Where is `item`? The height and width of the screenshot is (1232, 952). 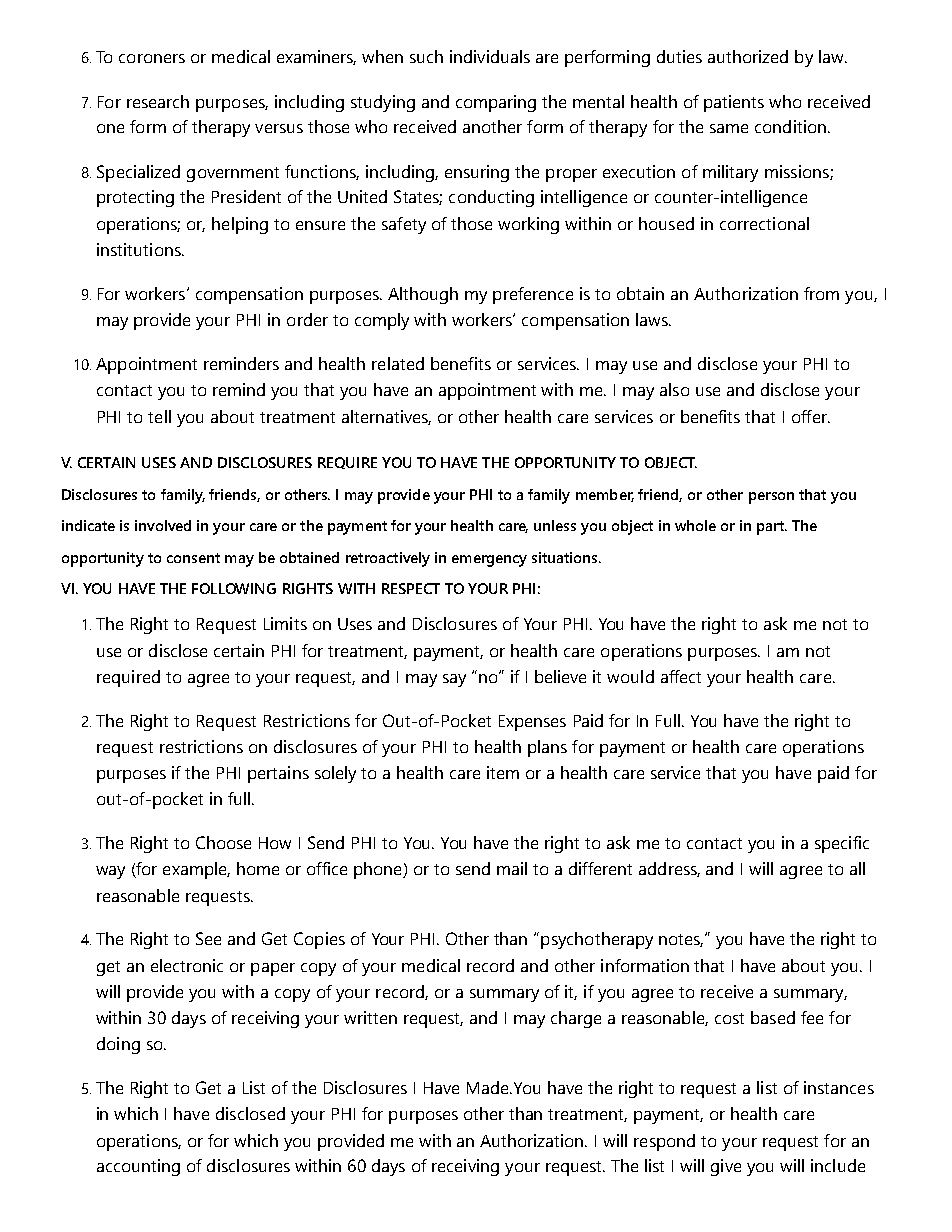 item is located at coordinates (503, 772).
